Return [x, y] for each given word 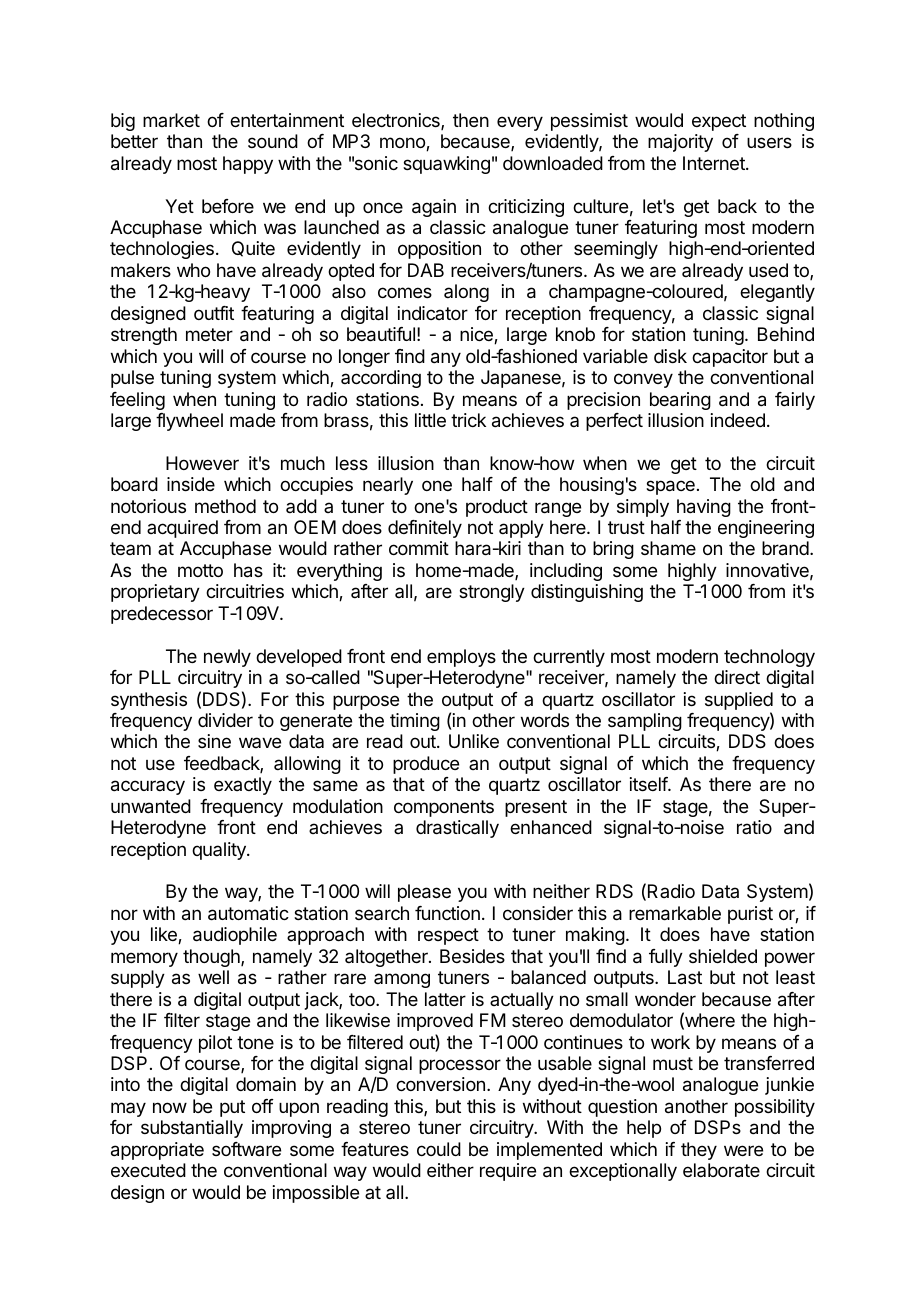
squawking [446, 165]
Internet [715, 163]
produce [426, 765]
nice [477, 335]
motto [200, 570]
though [212, 958]
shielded [723, 956]
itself [649, 784]
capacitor [730, 358]
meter [209, 334]
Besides [472, 956]
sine [214, 741]
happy [248, 165]
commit [419, 548]
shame [668, 548]
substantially [192, 1129]
